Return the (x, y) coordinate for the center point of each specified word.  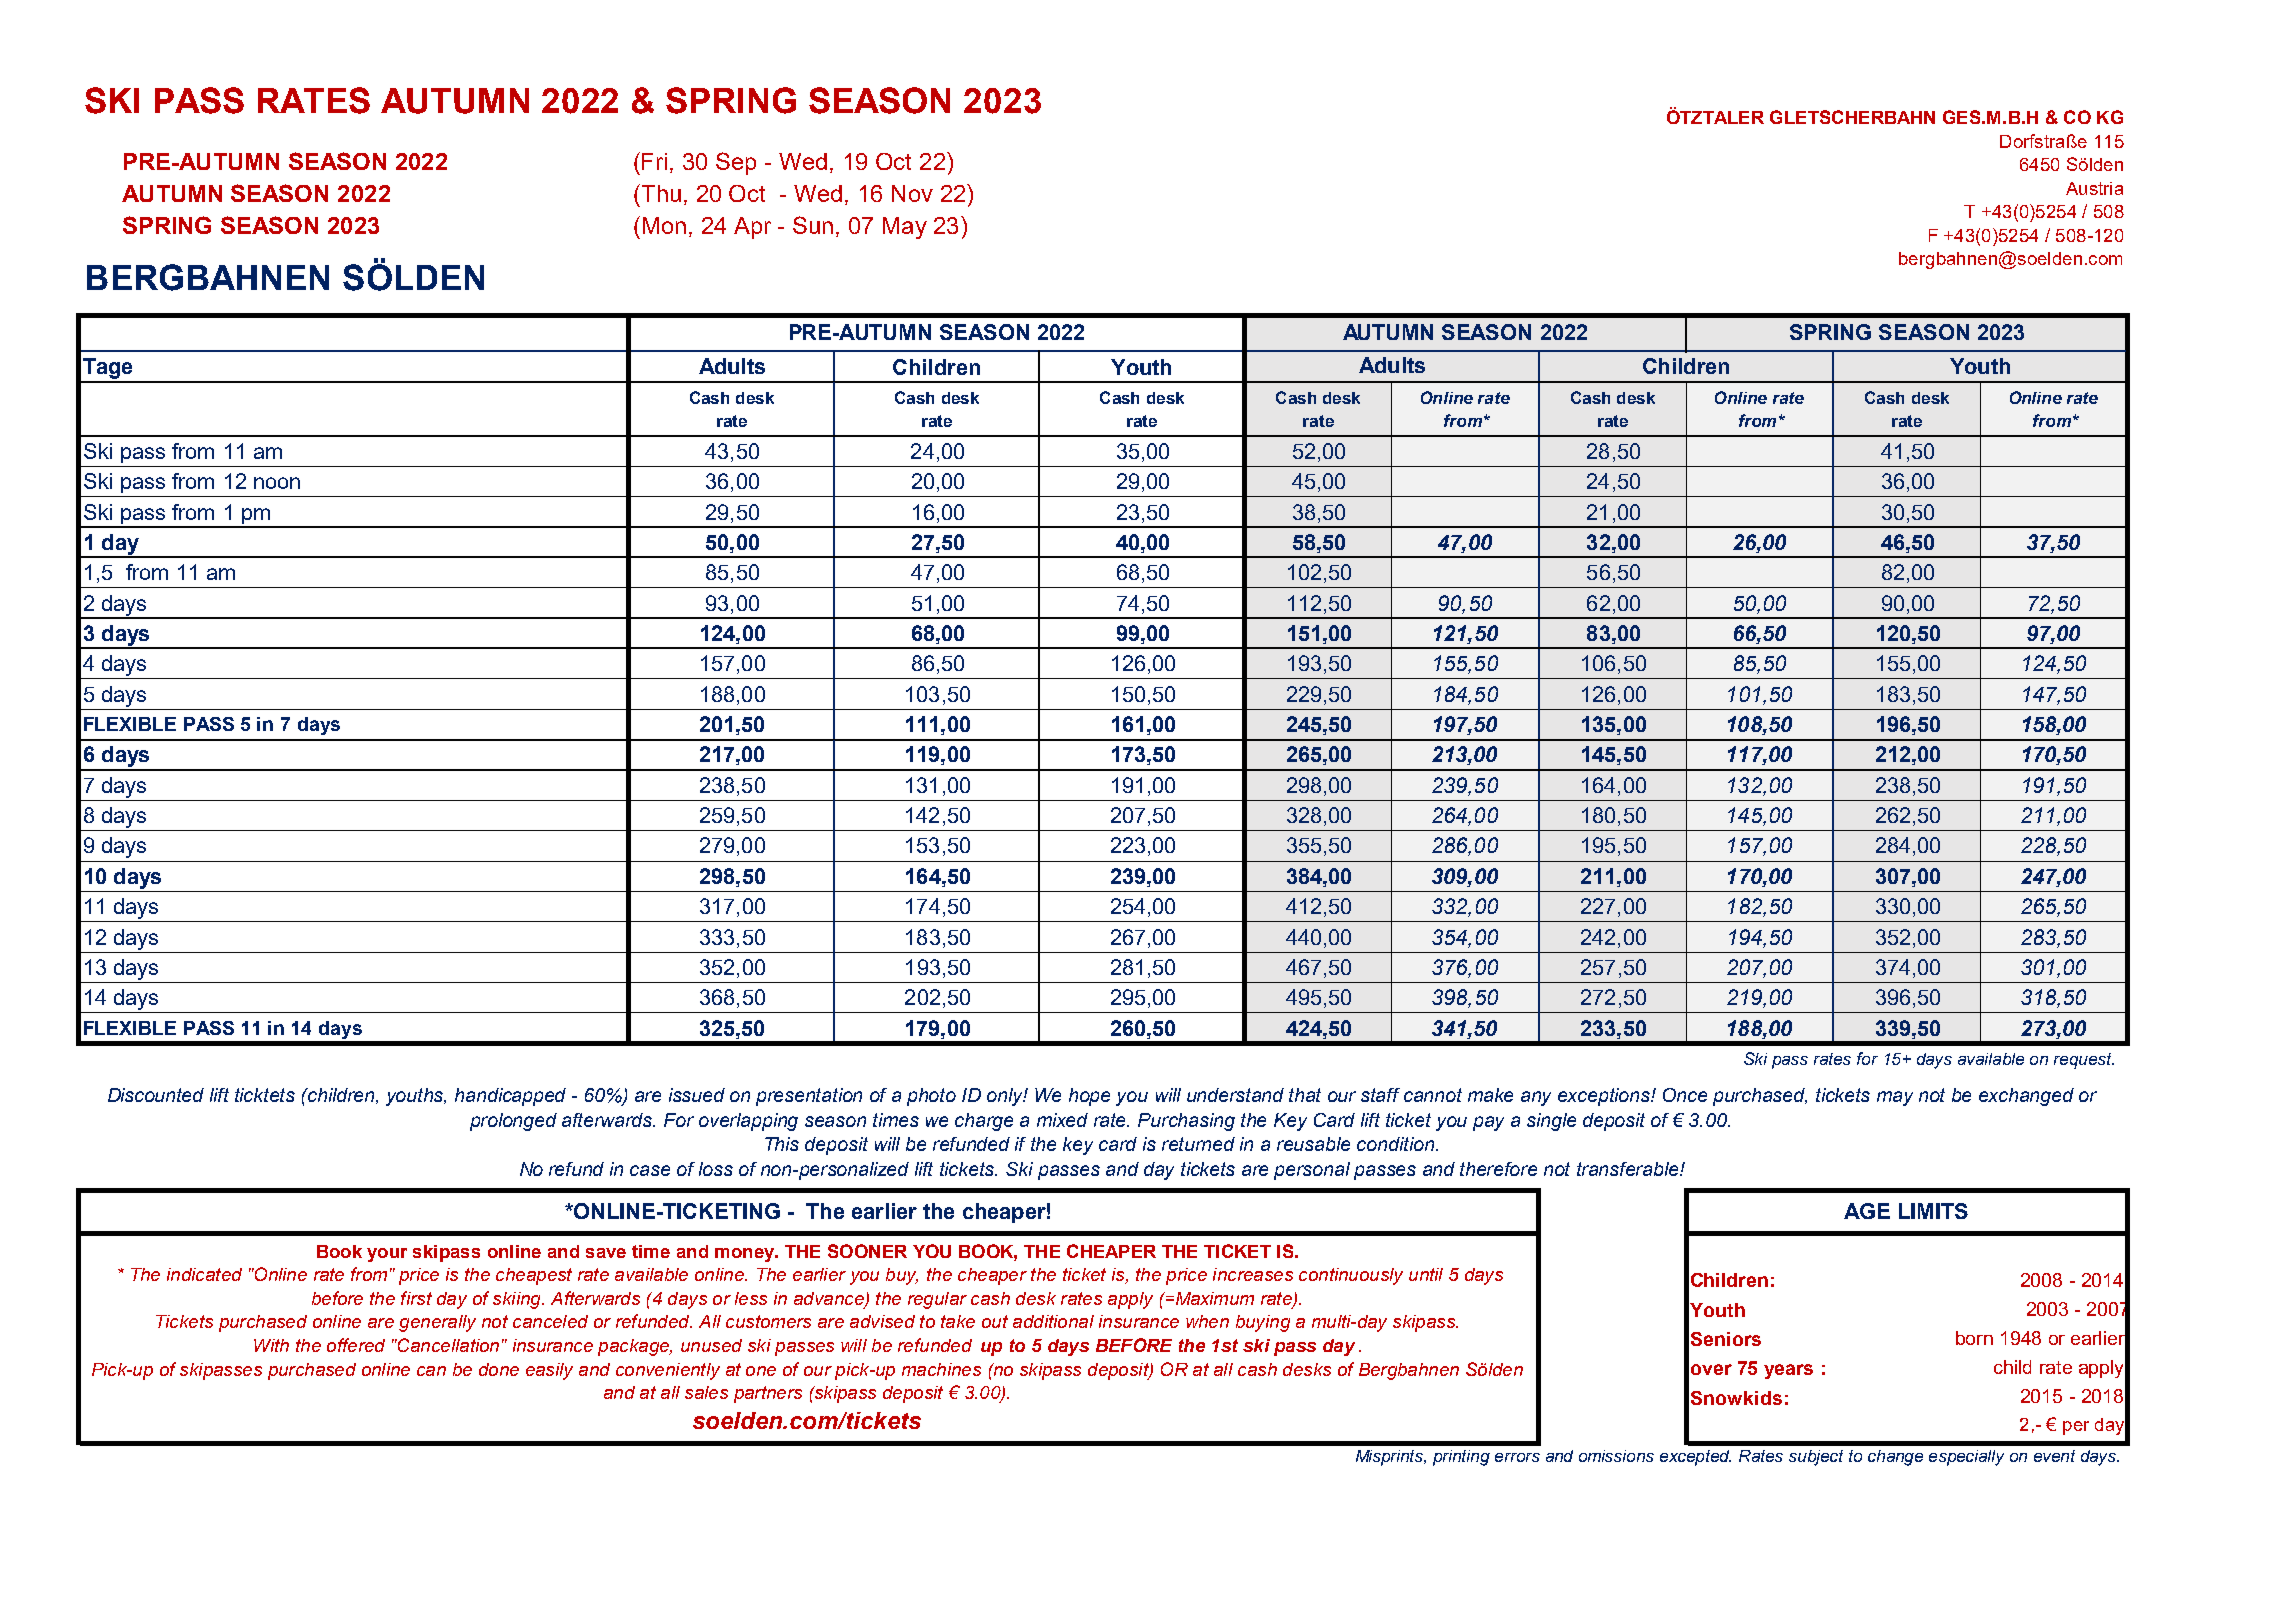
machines (941, 1369)
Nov (912, 193)
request (2084, 1061)
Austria (2094, 188)
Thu (660, 193)
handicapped (510, 1097)
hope (1089, 1097)
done (499, 1369)
